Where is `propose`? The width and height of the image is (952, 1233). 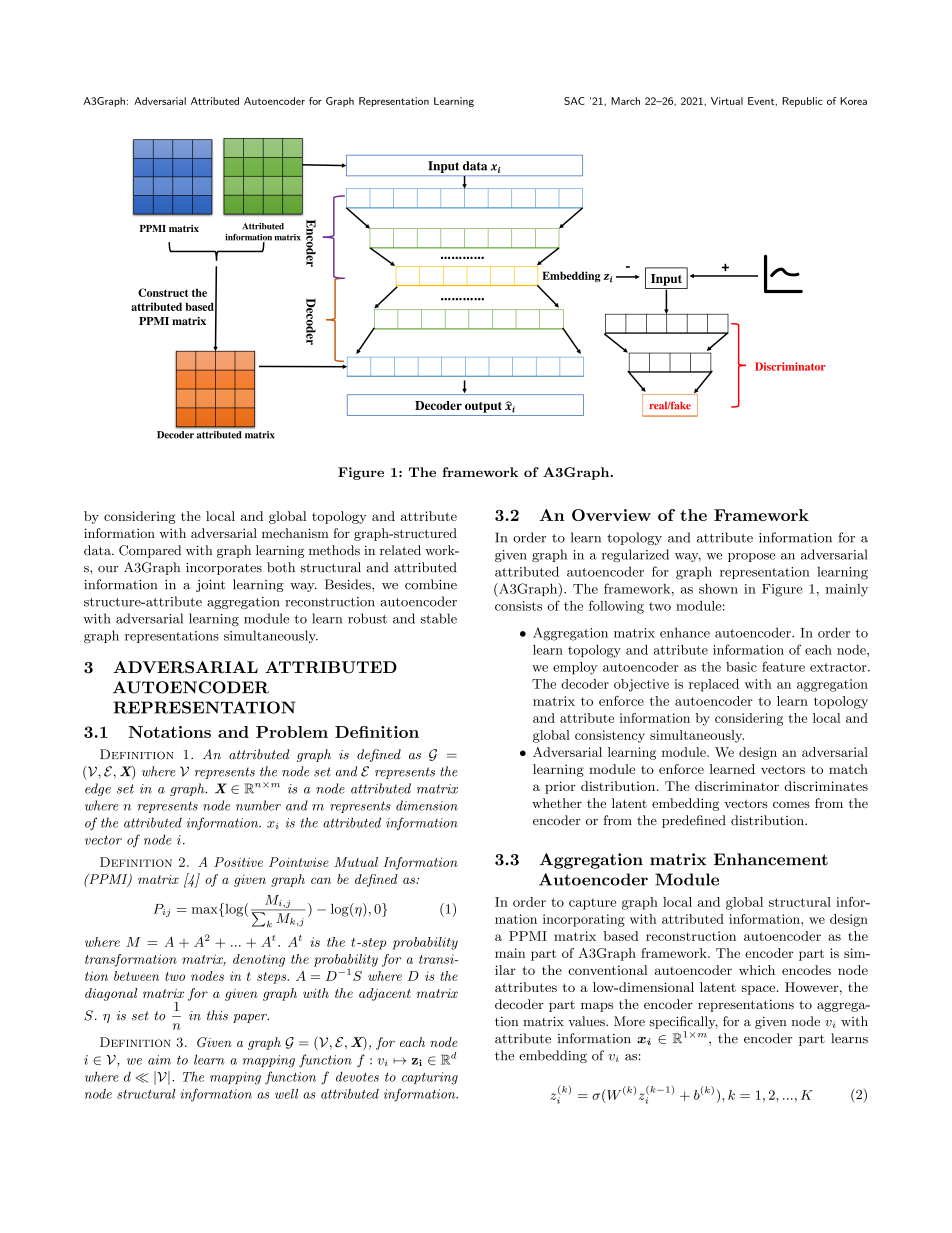 propose is located at coordinates (751, 557).
